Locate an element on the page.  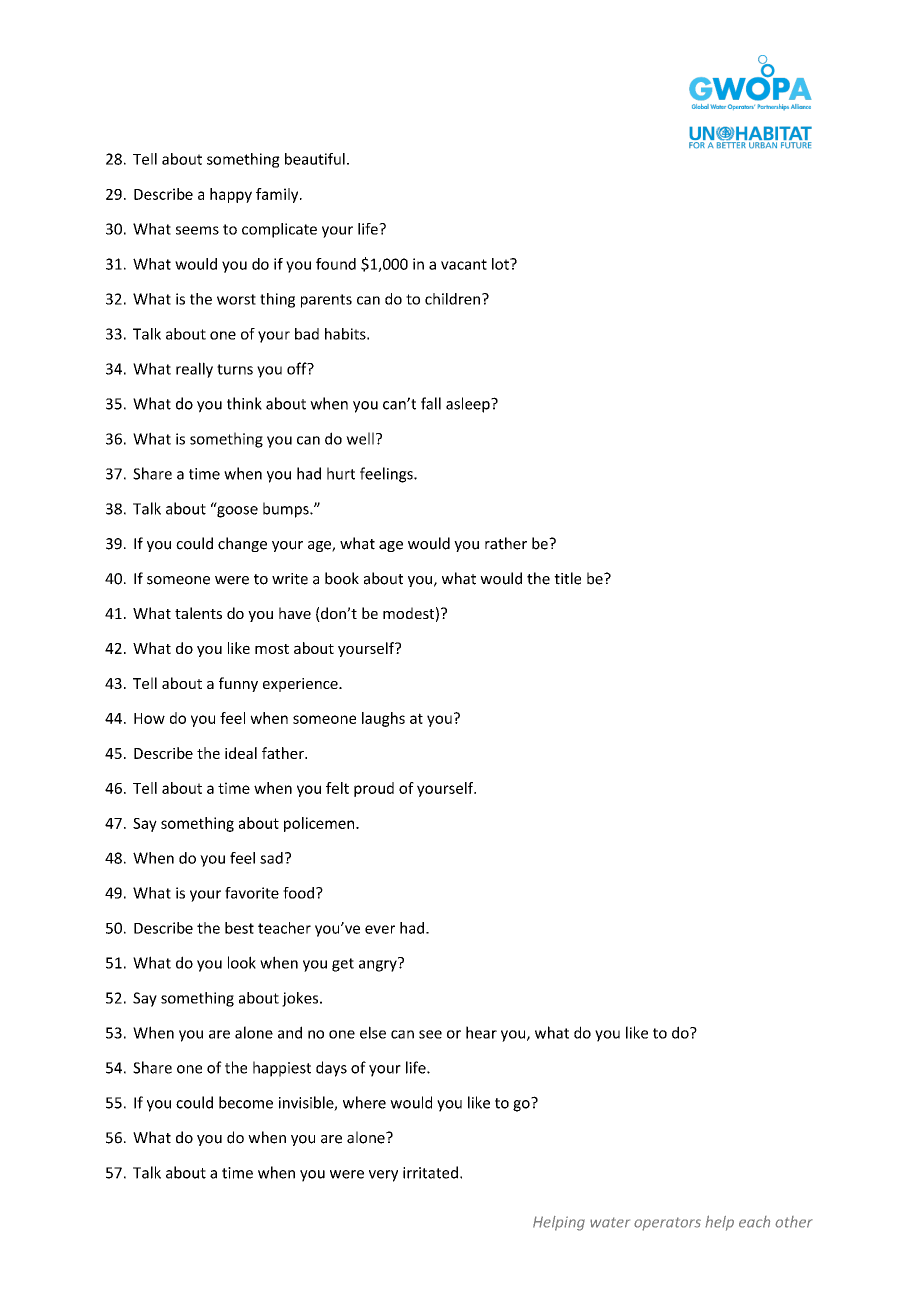
vacant is located at coordinates (464, 264).
